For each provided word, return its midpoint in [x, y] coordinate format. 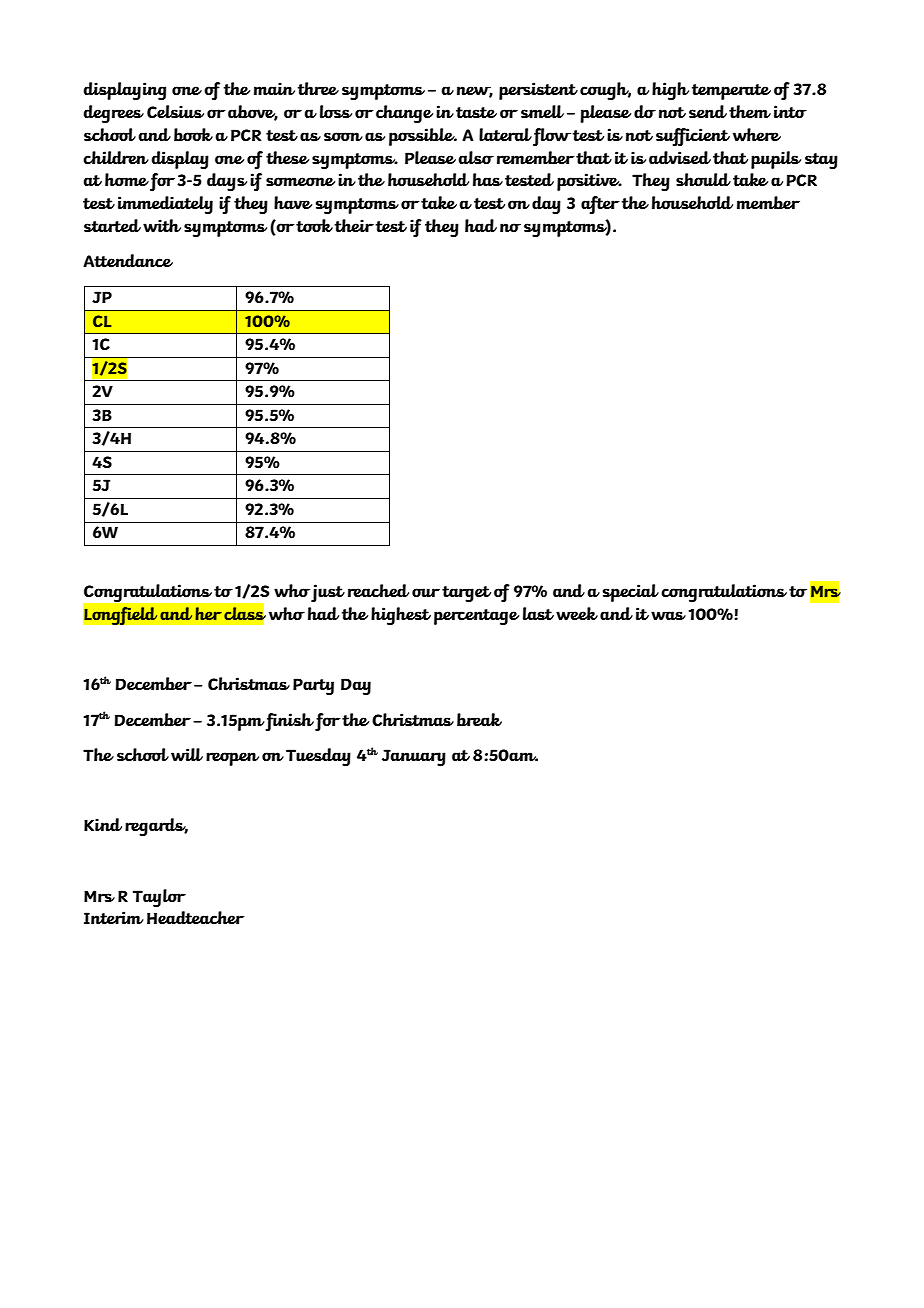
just [328, 593]
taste [476, 112]
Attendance [128, 260]
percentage [476, 617]
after [600, 205]
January [414, 757]
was [668, 615]
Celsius [175, 111]
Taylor [159, 898]
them [750, 111]
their [354, 225]
